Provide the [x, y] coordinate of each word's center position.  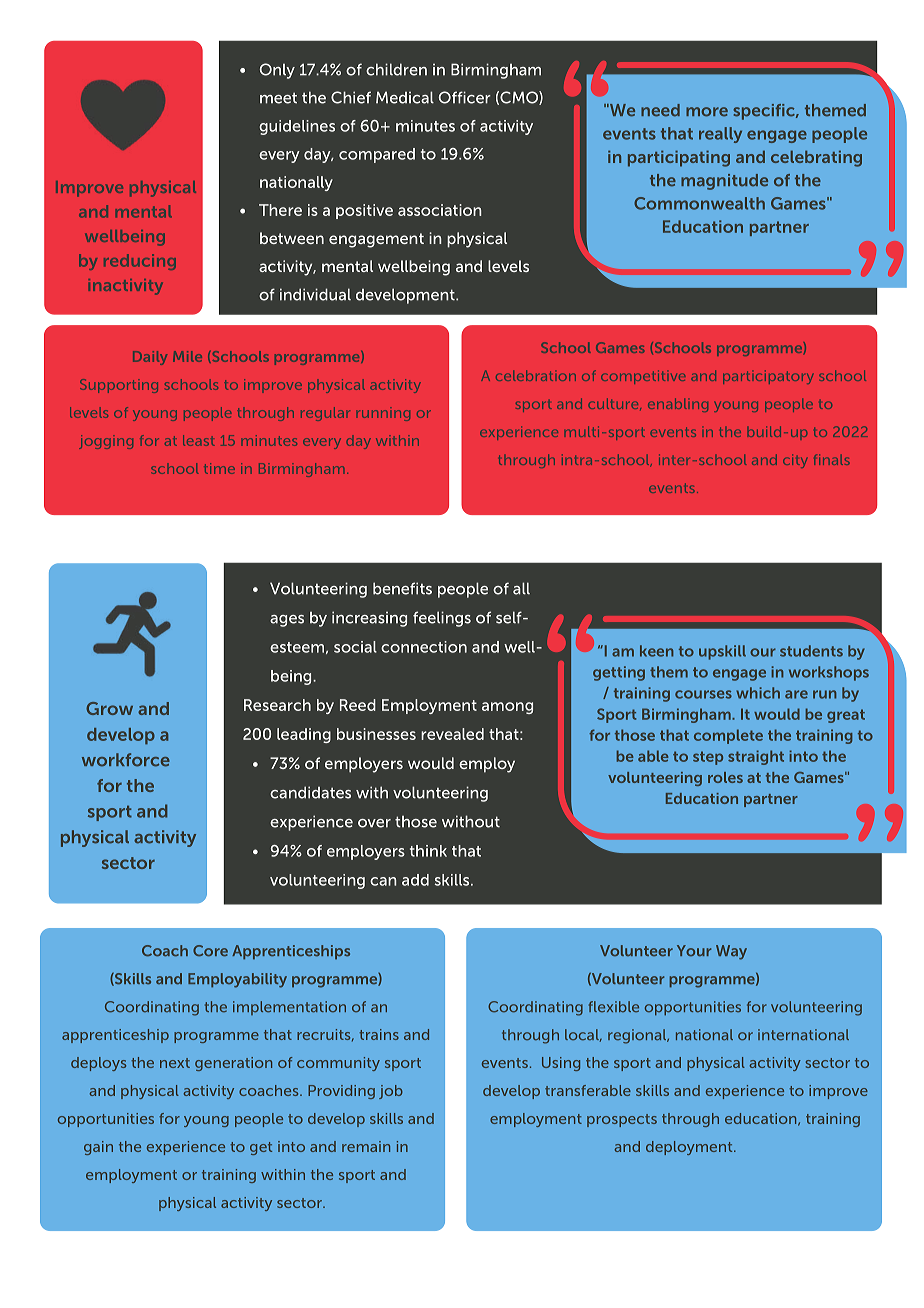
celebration [536, 375]
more [707, 112]
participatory [768, 377]
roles [725, 777]
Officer [465, 97]
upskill [722, 652]
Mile [187, 356]
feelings [442, 619]
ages [287, 621]
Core [210, 950]
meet [278, 98]
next [175, 1063]
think [428, 851]
